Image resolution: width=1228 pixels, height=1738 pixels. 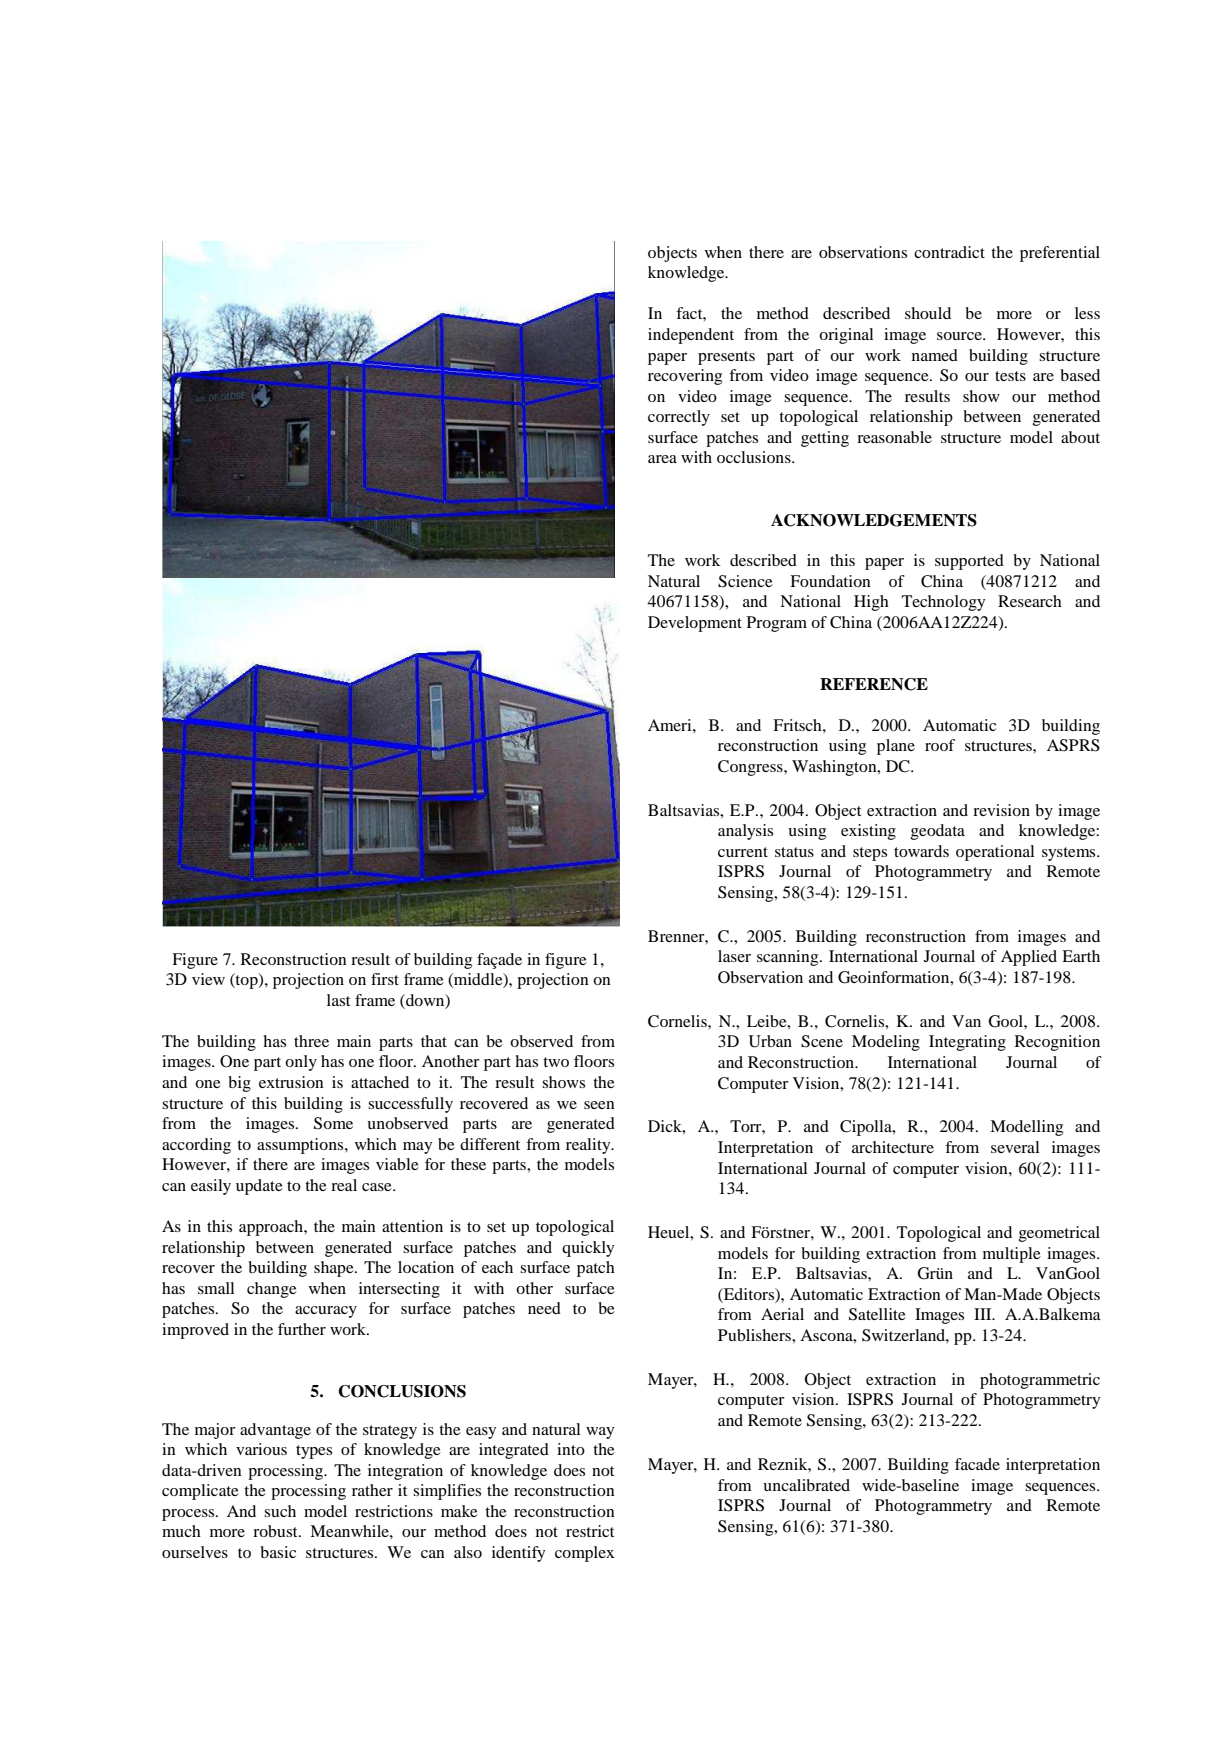 What do you see at coordinates (584, 1554) in the document?
I see `complex` at bounding box center [584, 1554].
